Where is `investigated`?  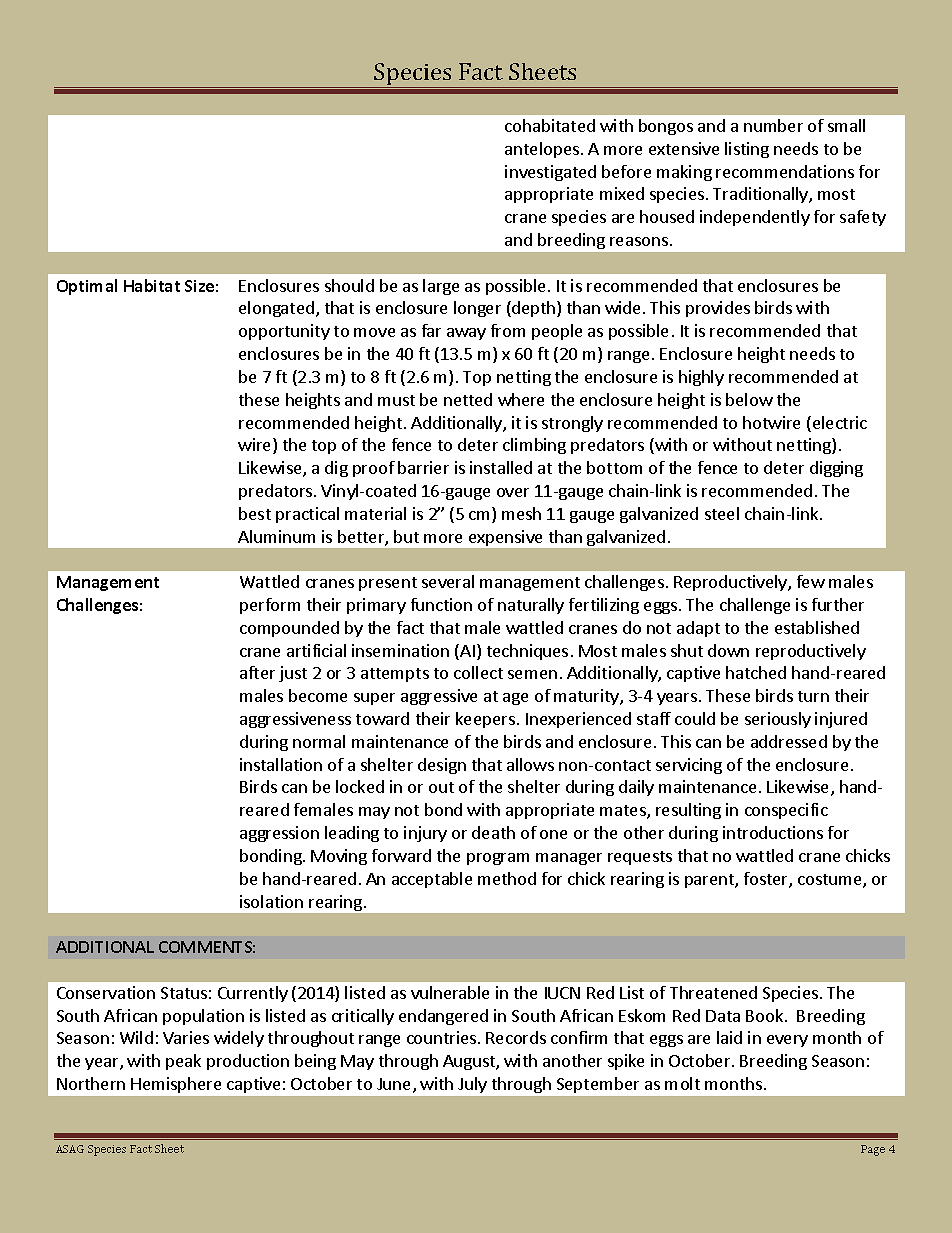 investigated is located at coordinates (550, 173).
